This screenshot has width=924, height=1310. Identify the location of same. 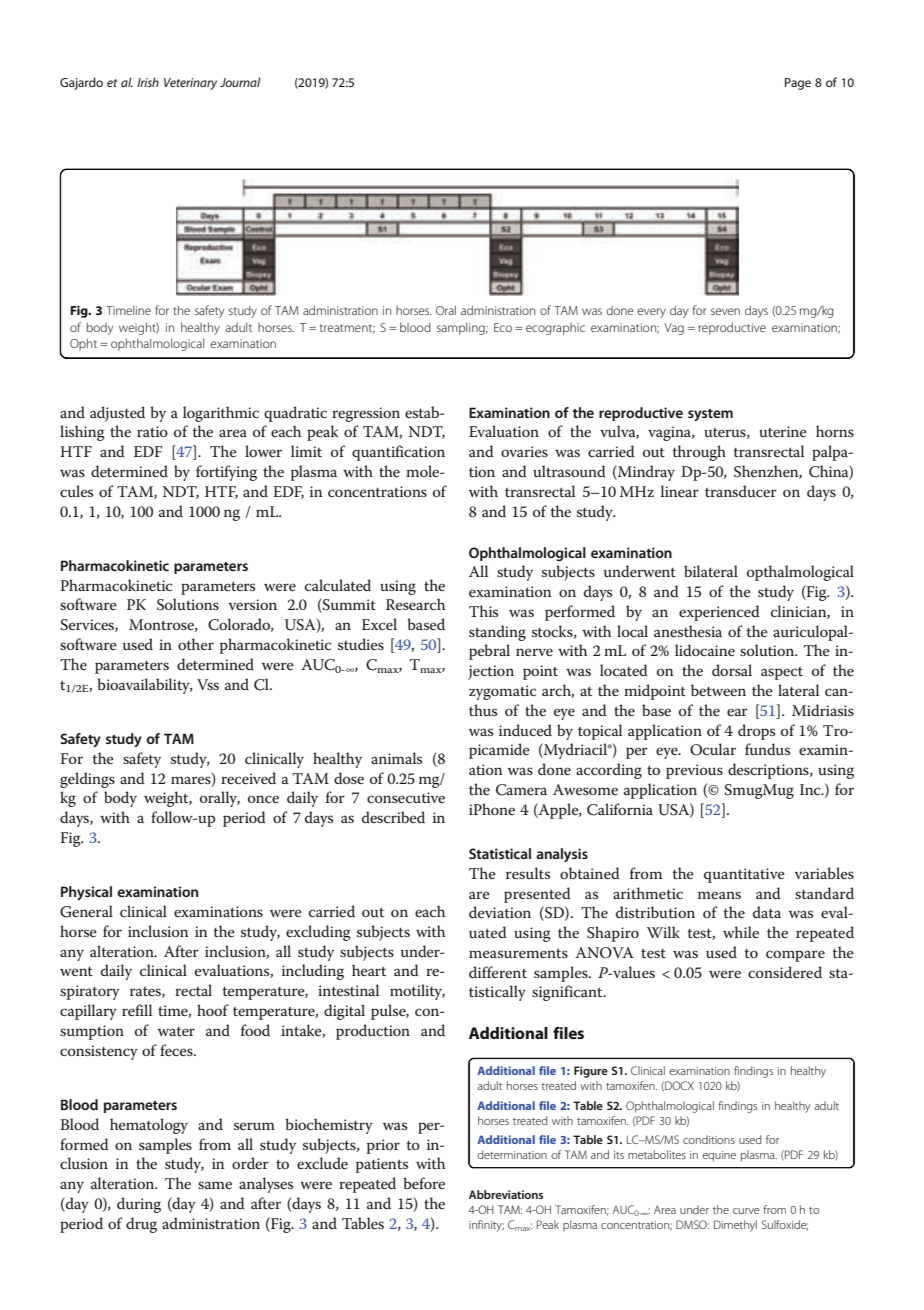
(215, 1185).
